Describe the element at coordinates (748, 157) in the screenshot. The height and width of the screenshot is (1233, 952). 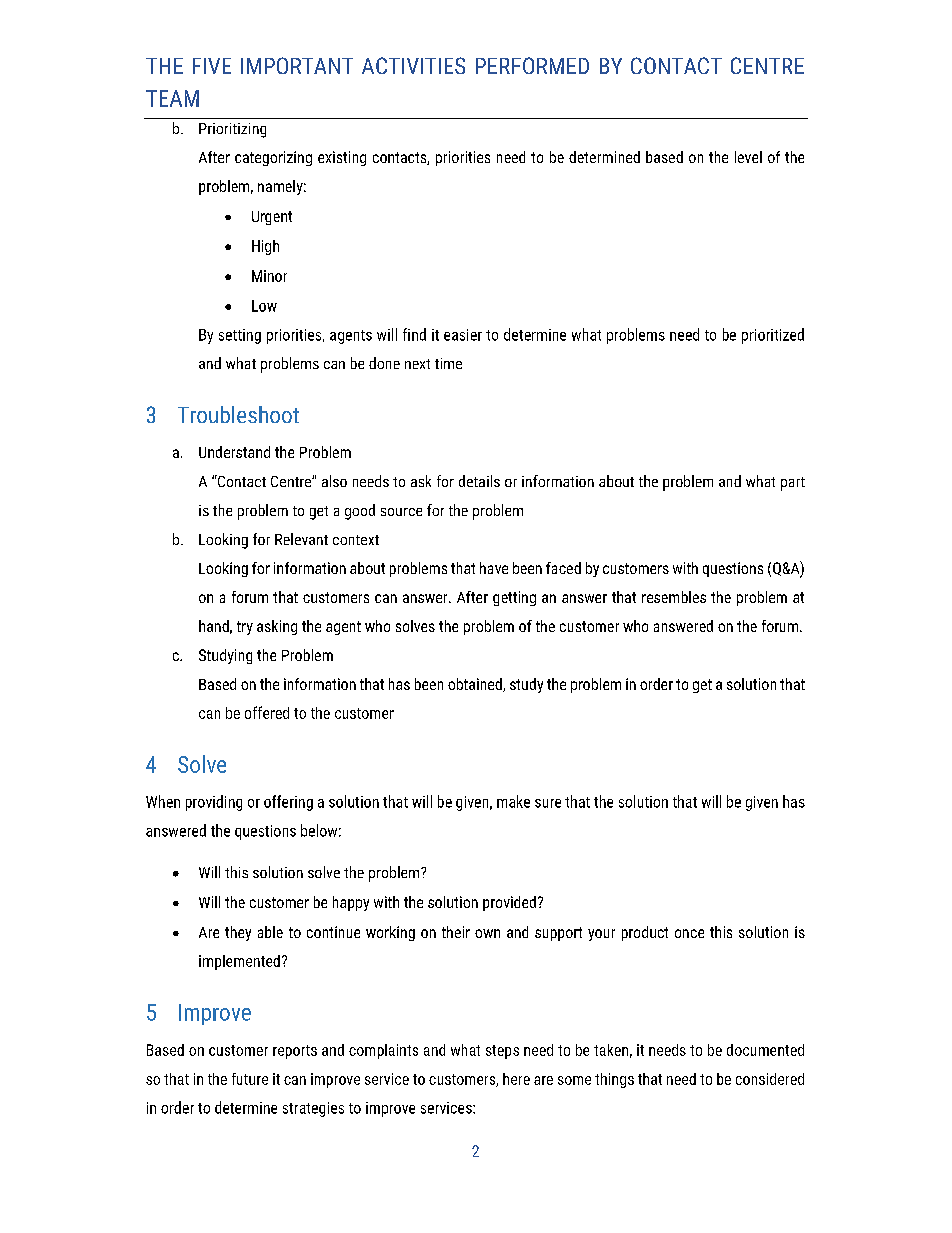
I see `level` at that location.
